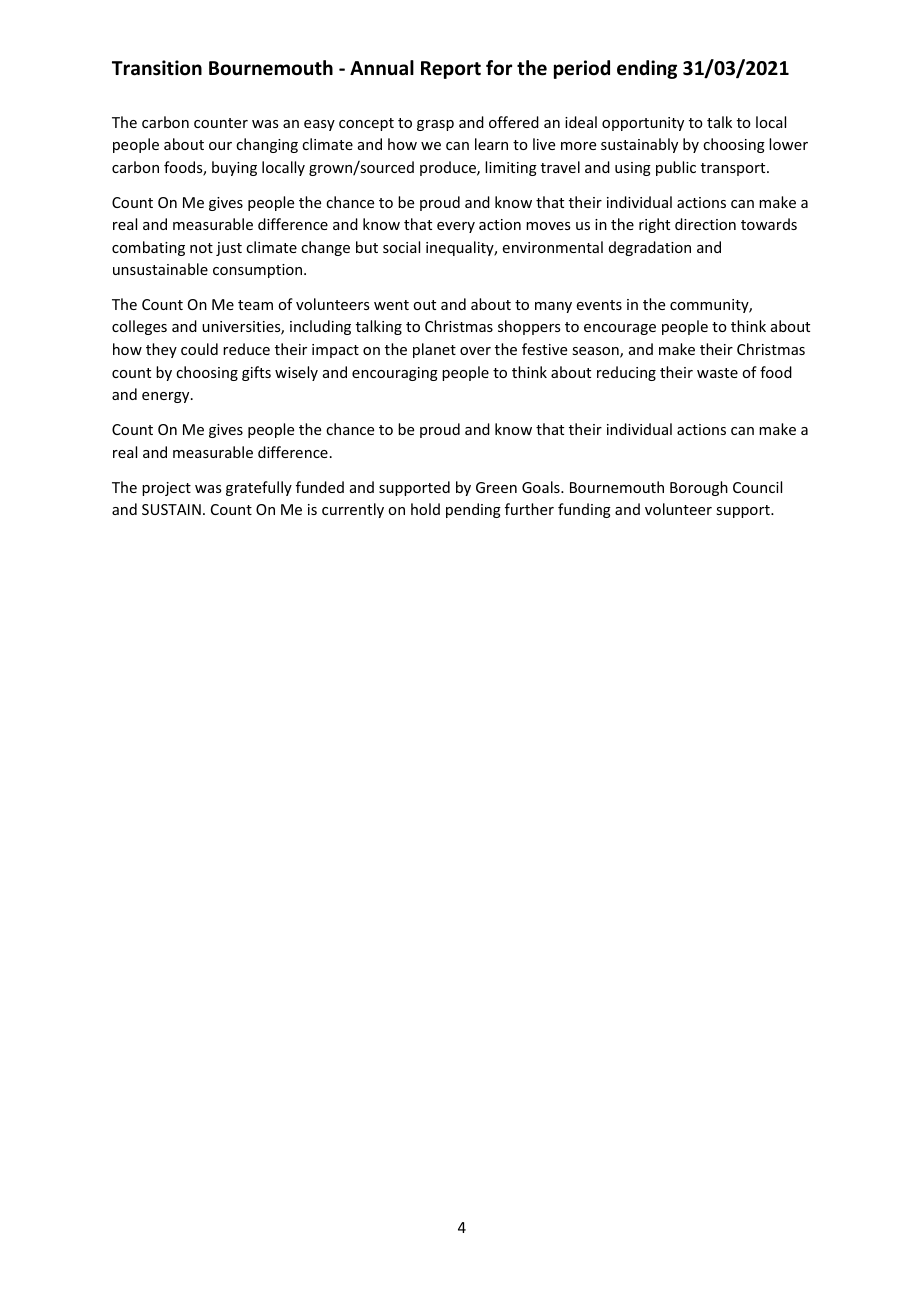  What do you see at coordinates (157, 68) in the page?
I see `Transition` at bounding box center [157, 68].
